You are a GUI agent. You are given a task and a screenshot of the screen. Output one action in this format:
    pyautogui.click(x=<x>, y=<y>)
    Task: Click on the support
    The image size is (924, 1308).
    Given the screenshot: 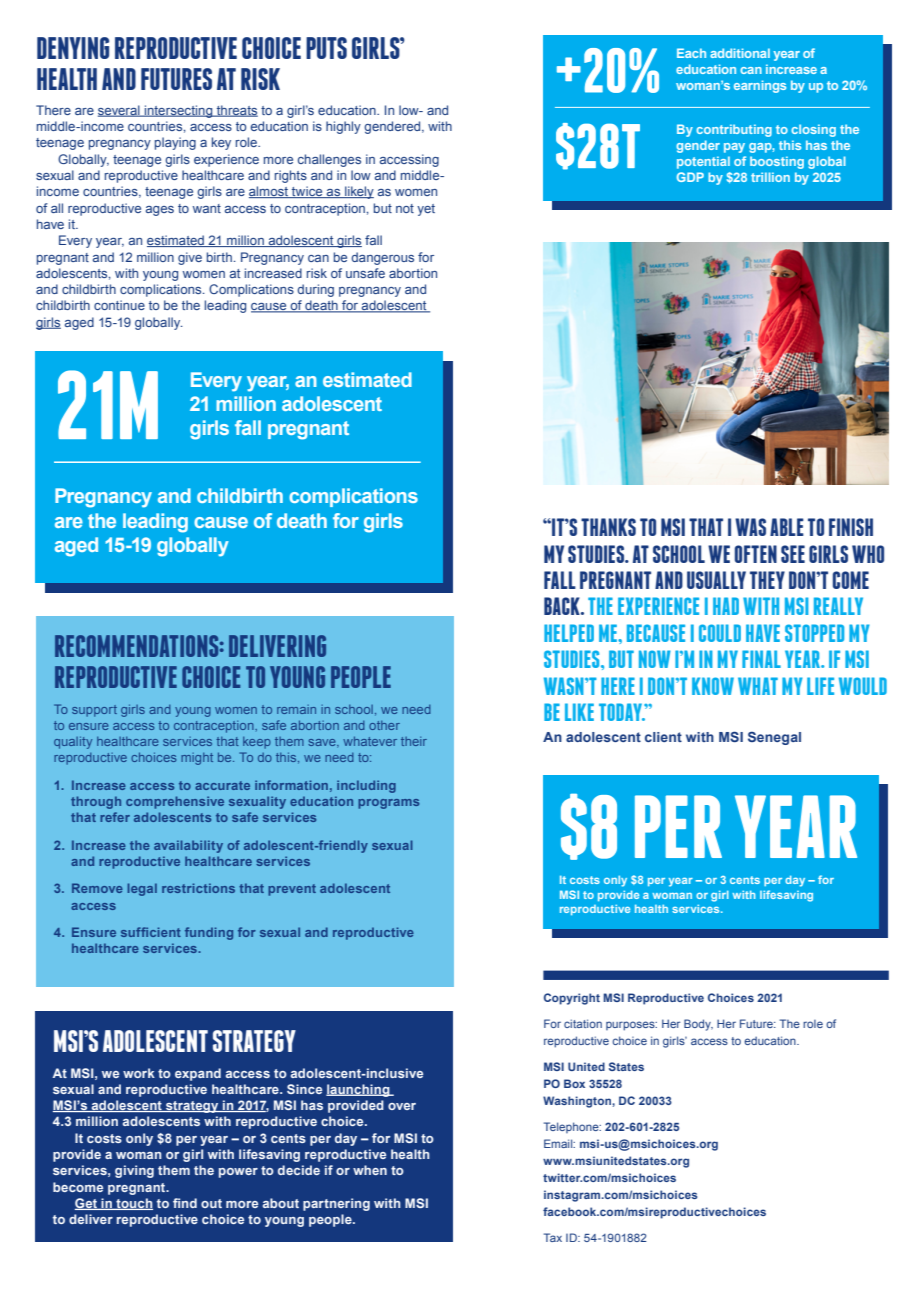 What is the action you would take?
    pyautogui.click(x=94, y=711)
